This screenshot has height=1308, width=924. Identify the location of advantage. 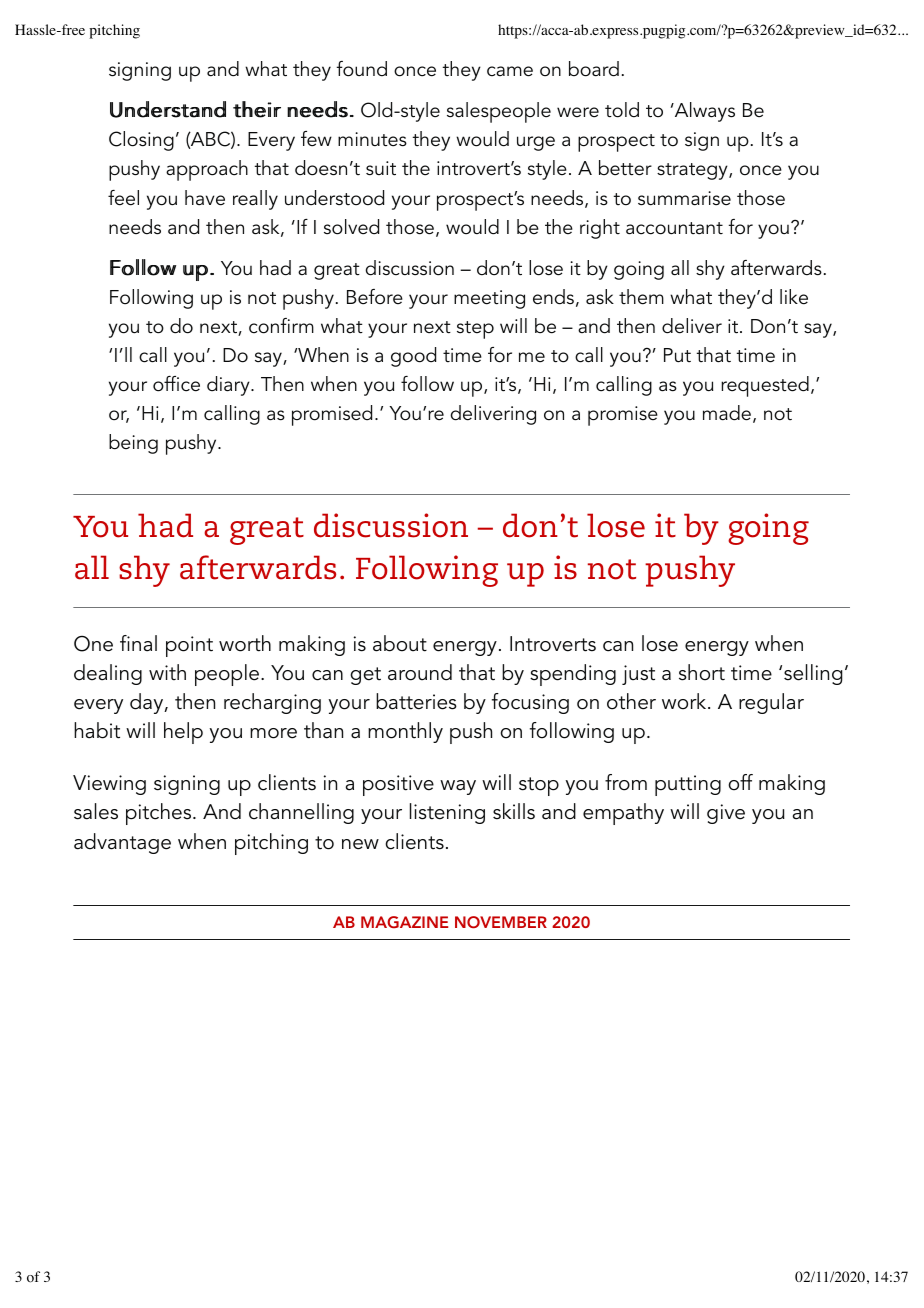
(122, 843).
